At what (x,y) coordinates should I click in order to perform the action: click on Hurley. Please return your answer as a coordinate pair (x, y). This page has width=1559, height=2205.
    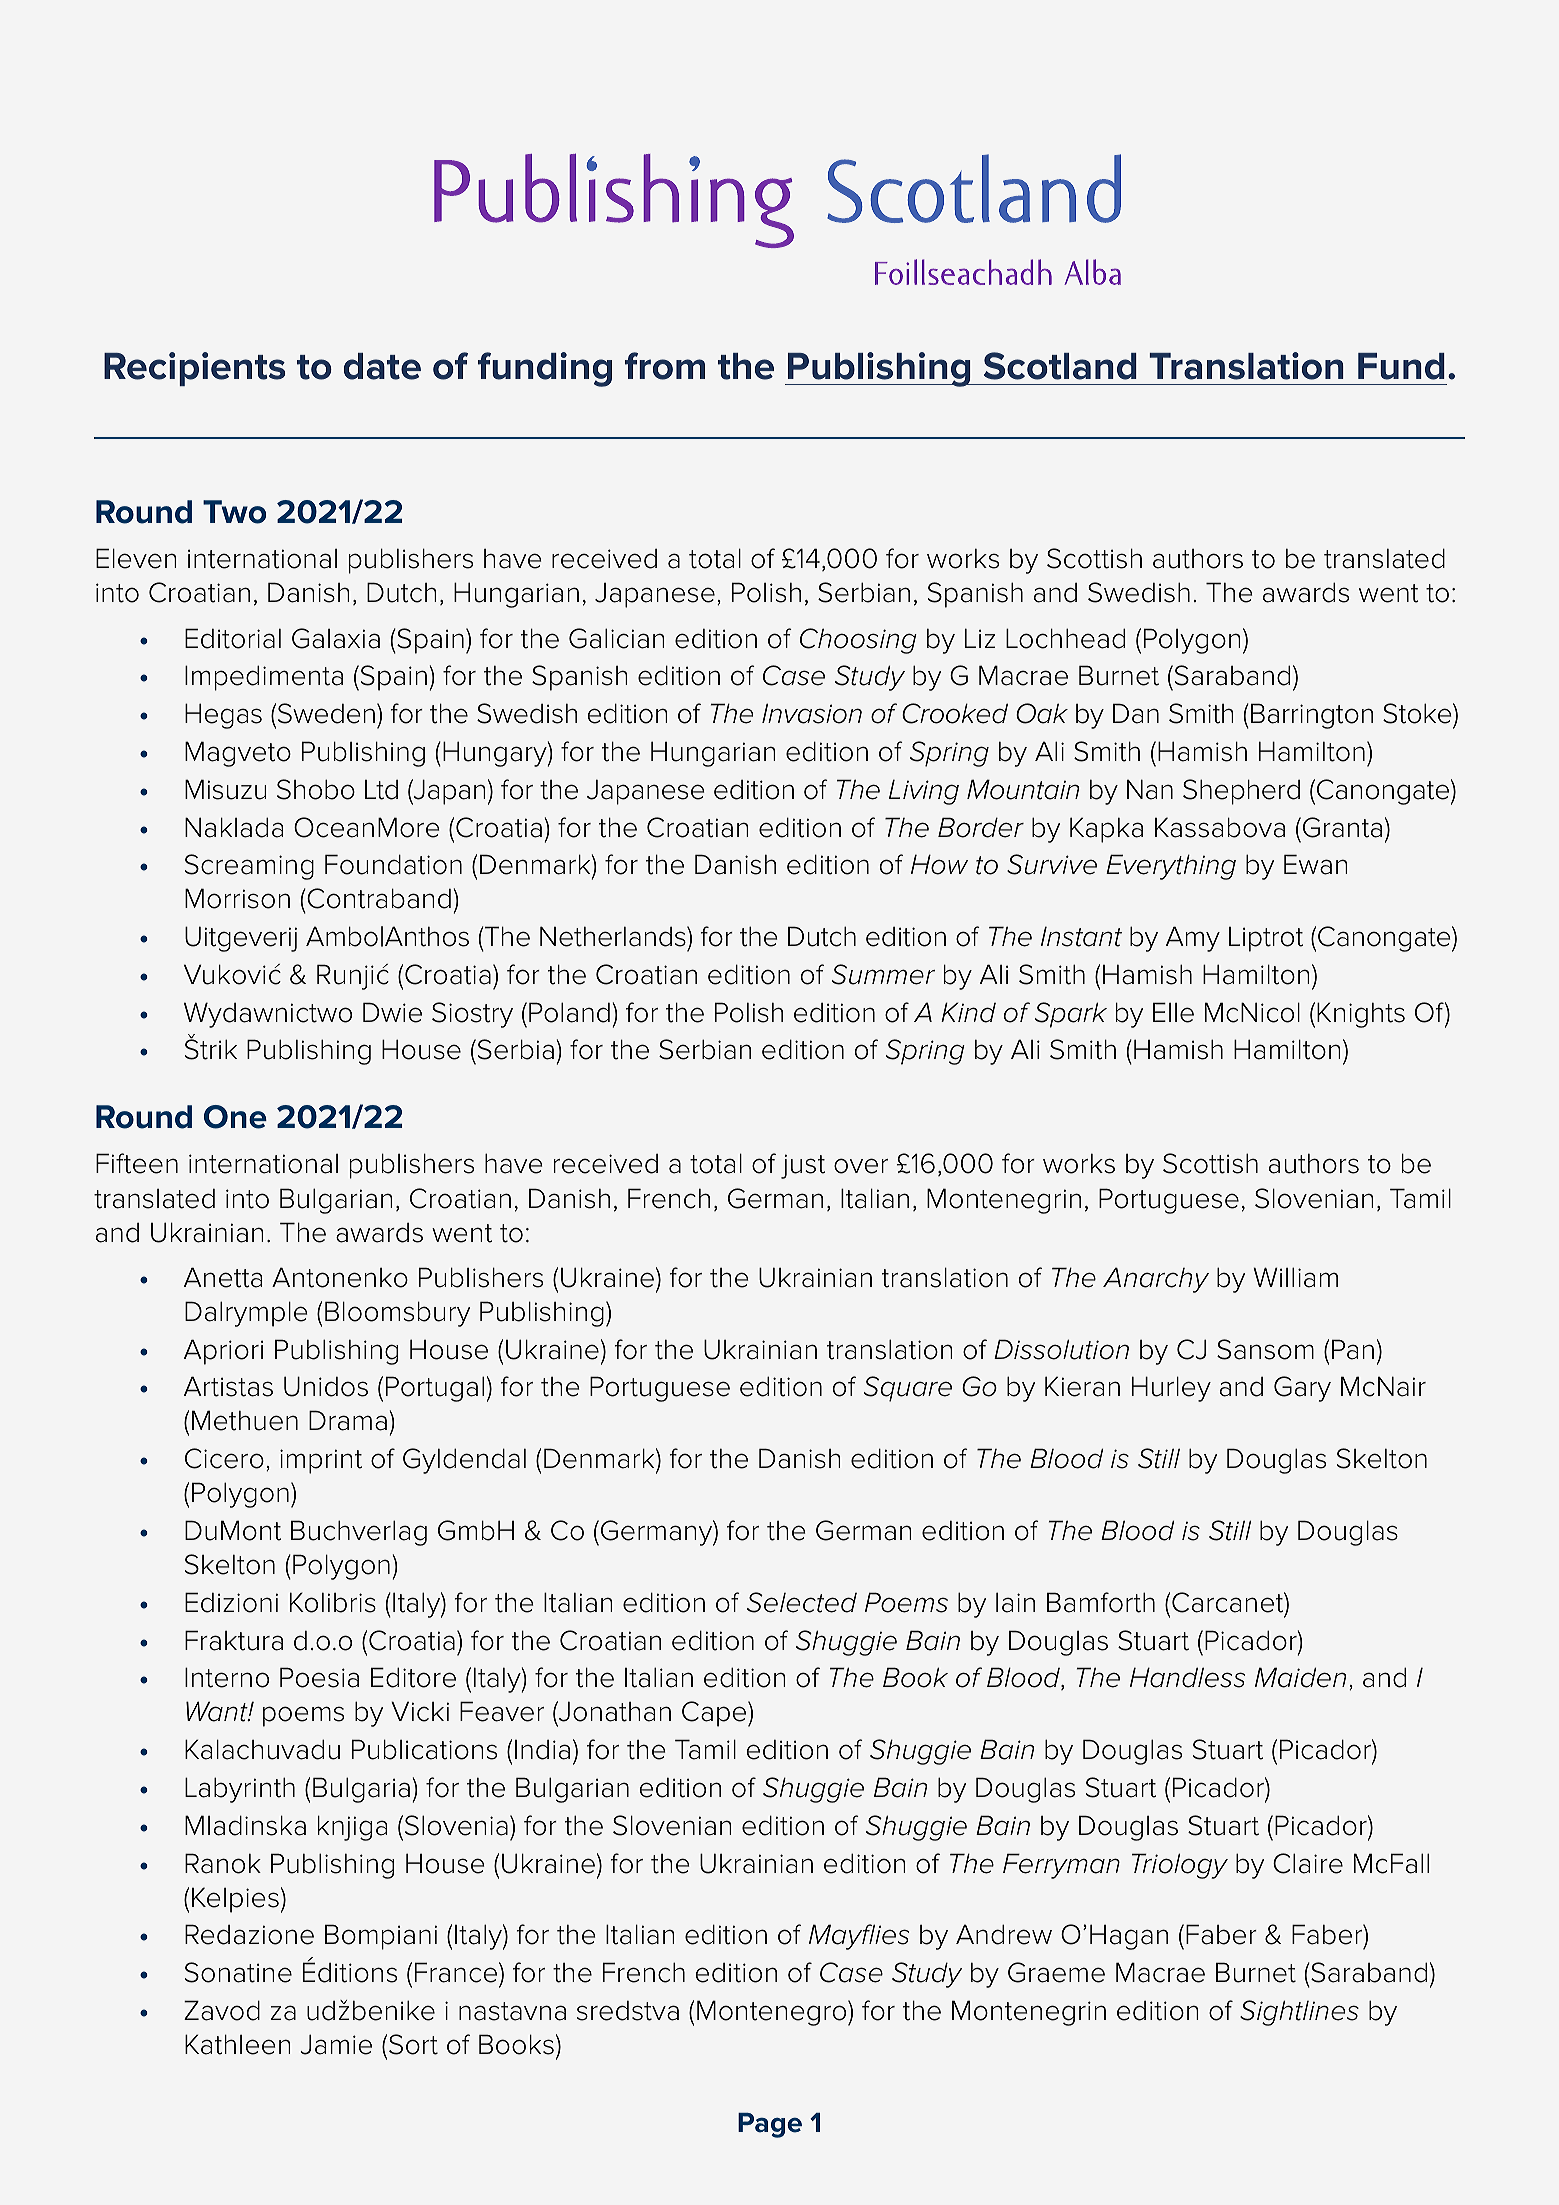
    Looking at the image, I should click on (1171, 1389).
